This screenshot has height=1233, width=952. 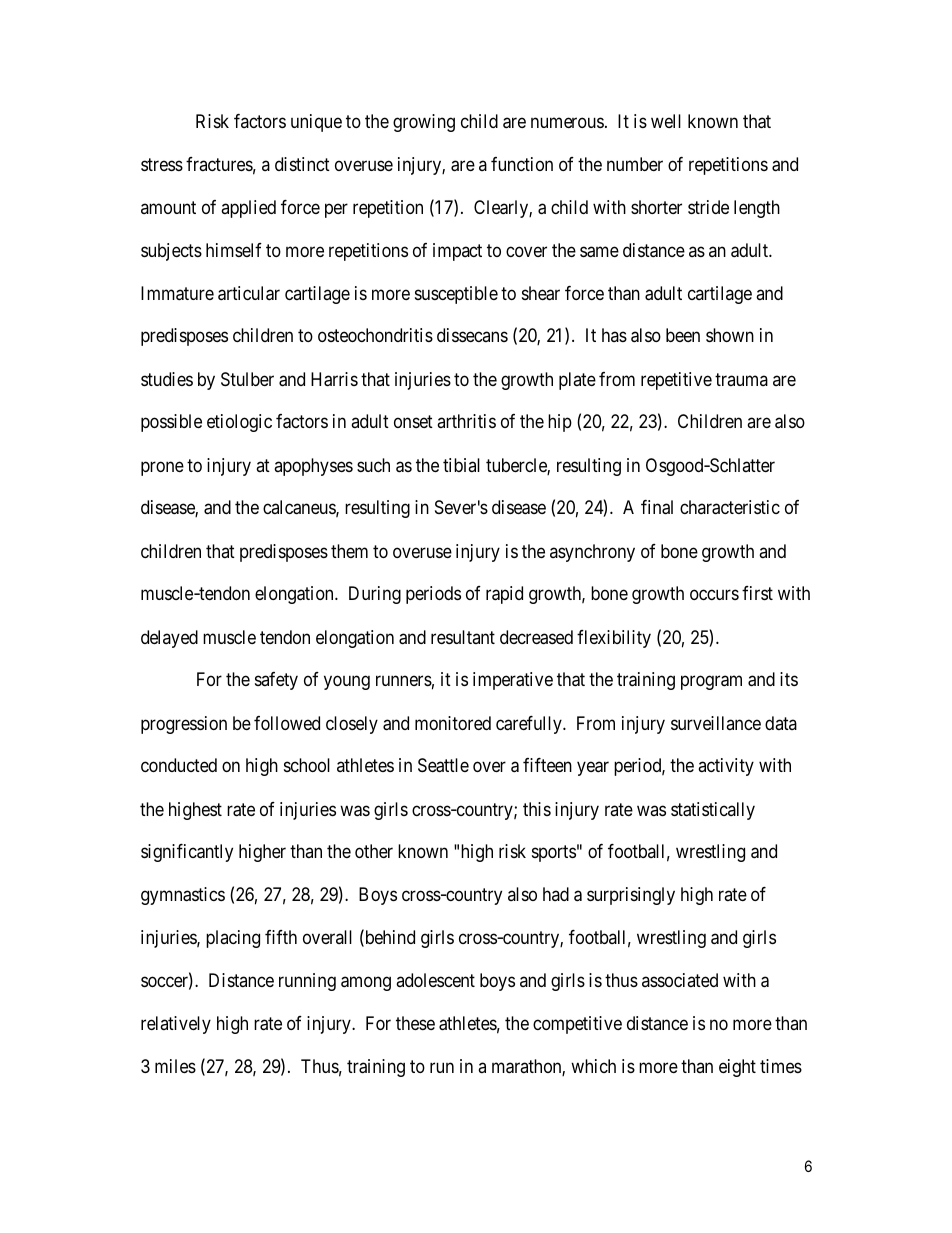 I want to click on these, so click(x=415, y=1023).
